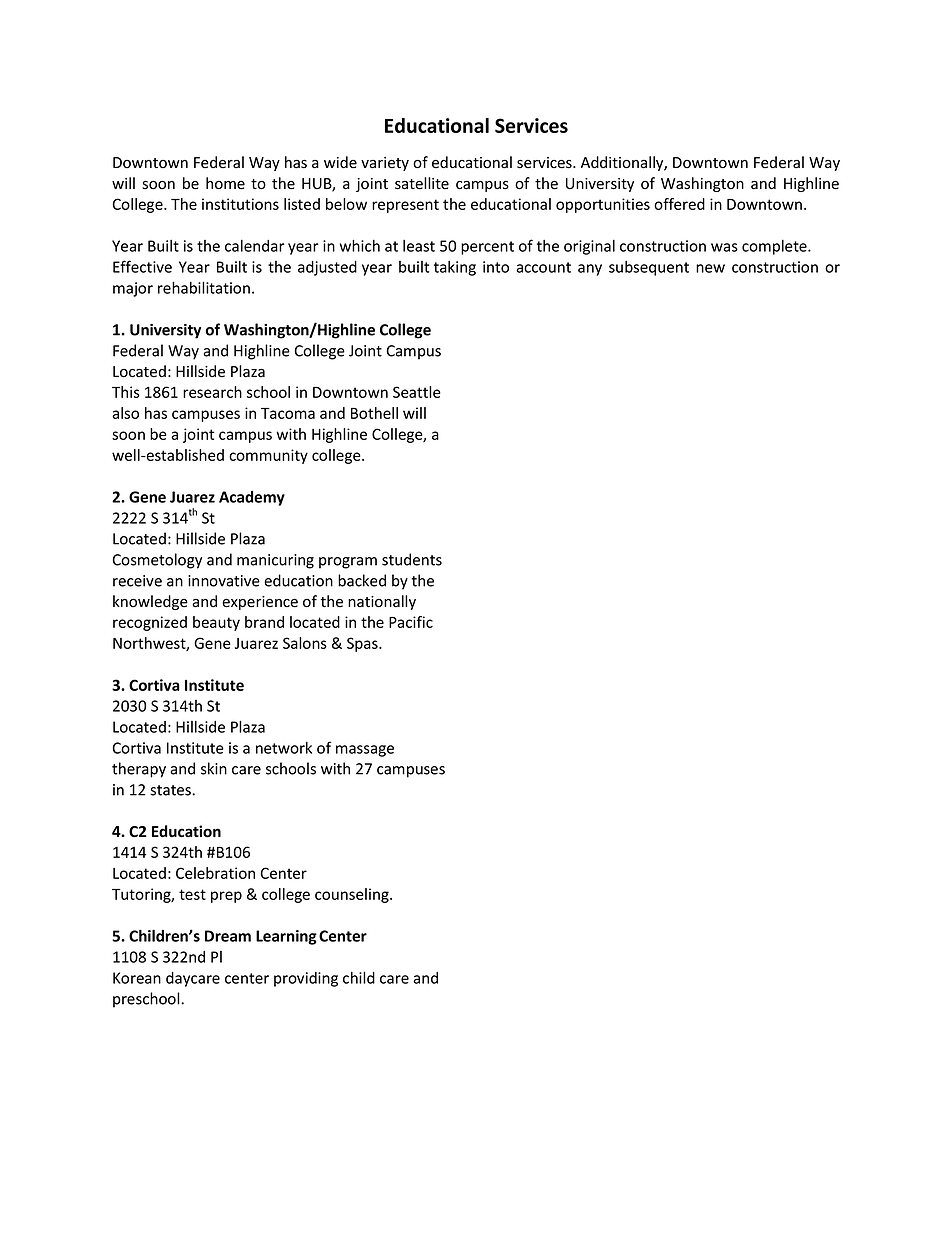 This page has width=952, height=1233. I want to click on new, so click(710, 268).
